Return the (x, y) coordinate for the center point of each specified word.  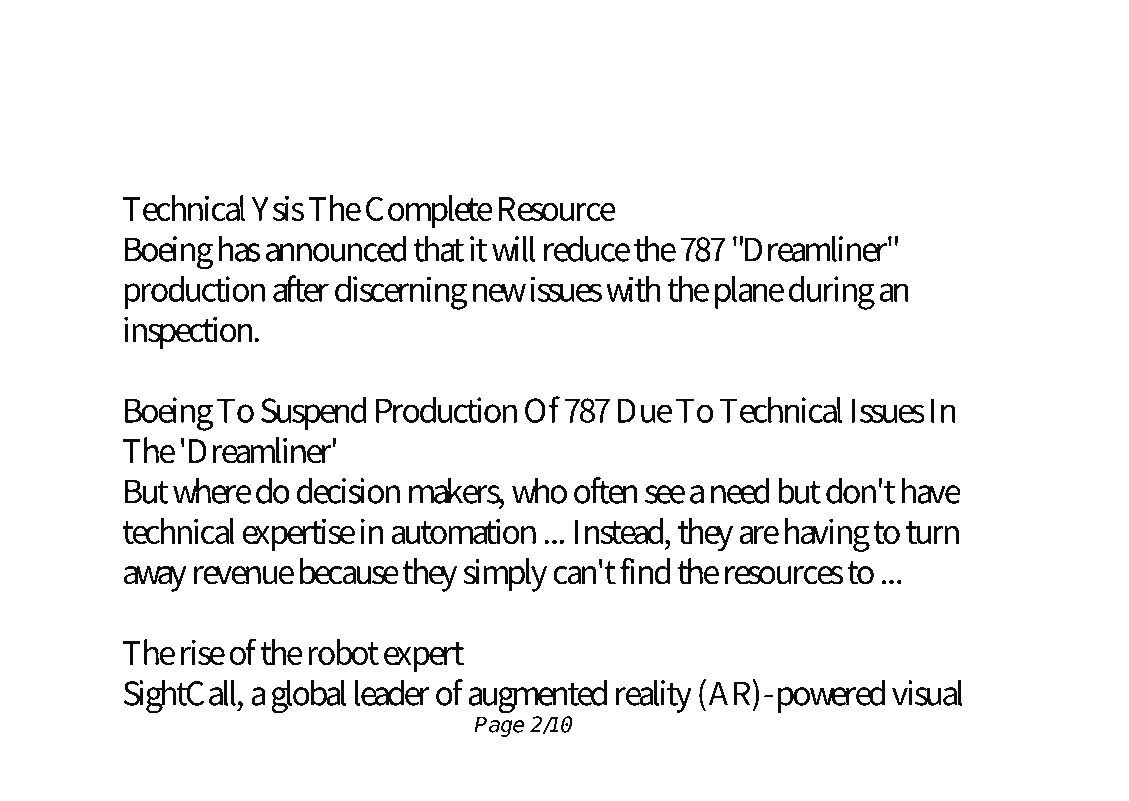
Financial (497, 118)
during (832, 292)
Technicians (877, 118)
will (513, 248)
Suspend (314, 413)
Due (645, 410)
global (308, 696)
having (827, 535)
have (931, 490)
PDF (296, 65)
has (239, 248)
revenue (244, 575)
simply (505, 575)
